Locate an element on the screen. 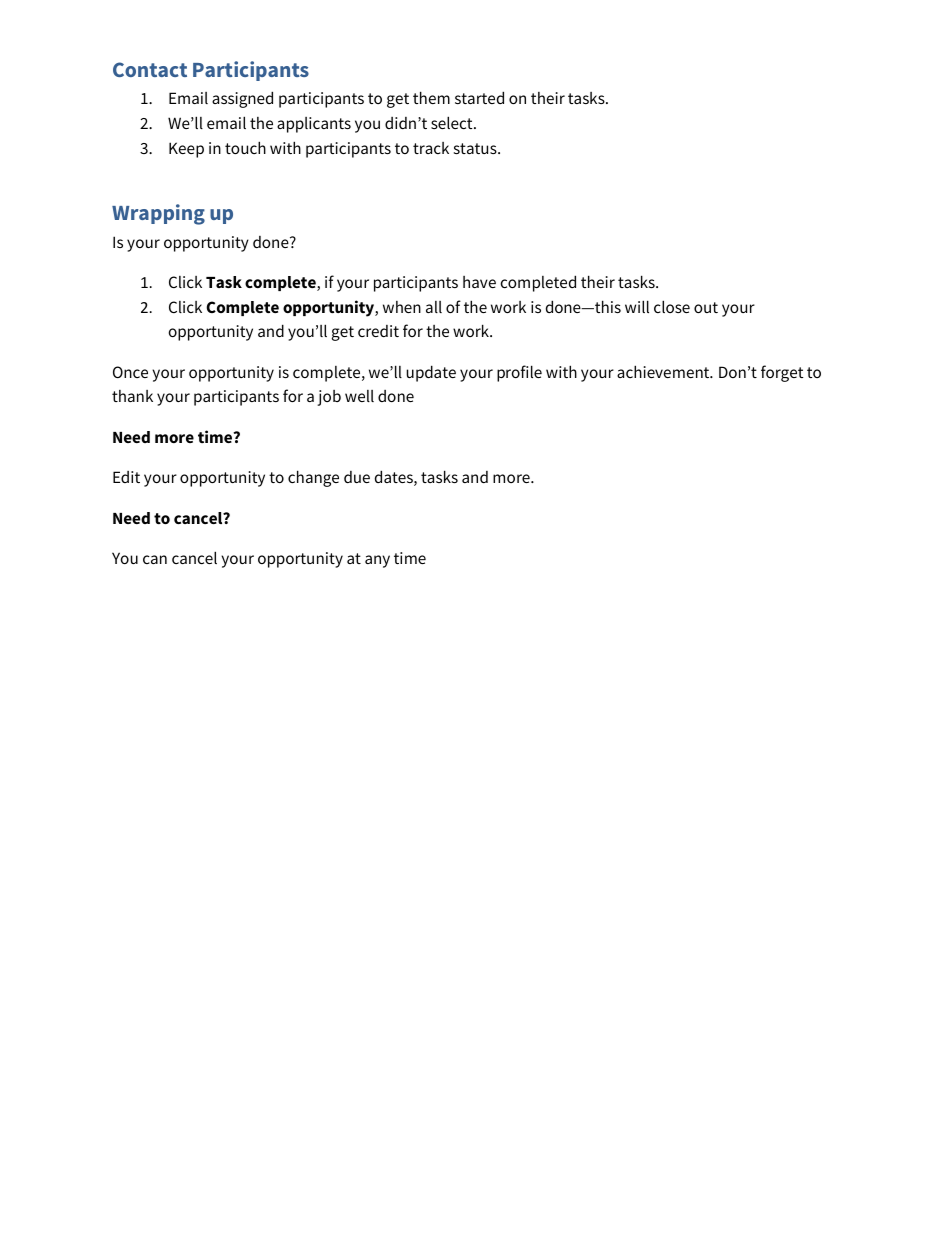 The width and height of the screenshot is (952, 1233). track is located at coordinates (431, 148).
